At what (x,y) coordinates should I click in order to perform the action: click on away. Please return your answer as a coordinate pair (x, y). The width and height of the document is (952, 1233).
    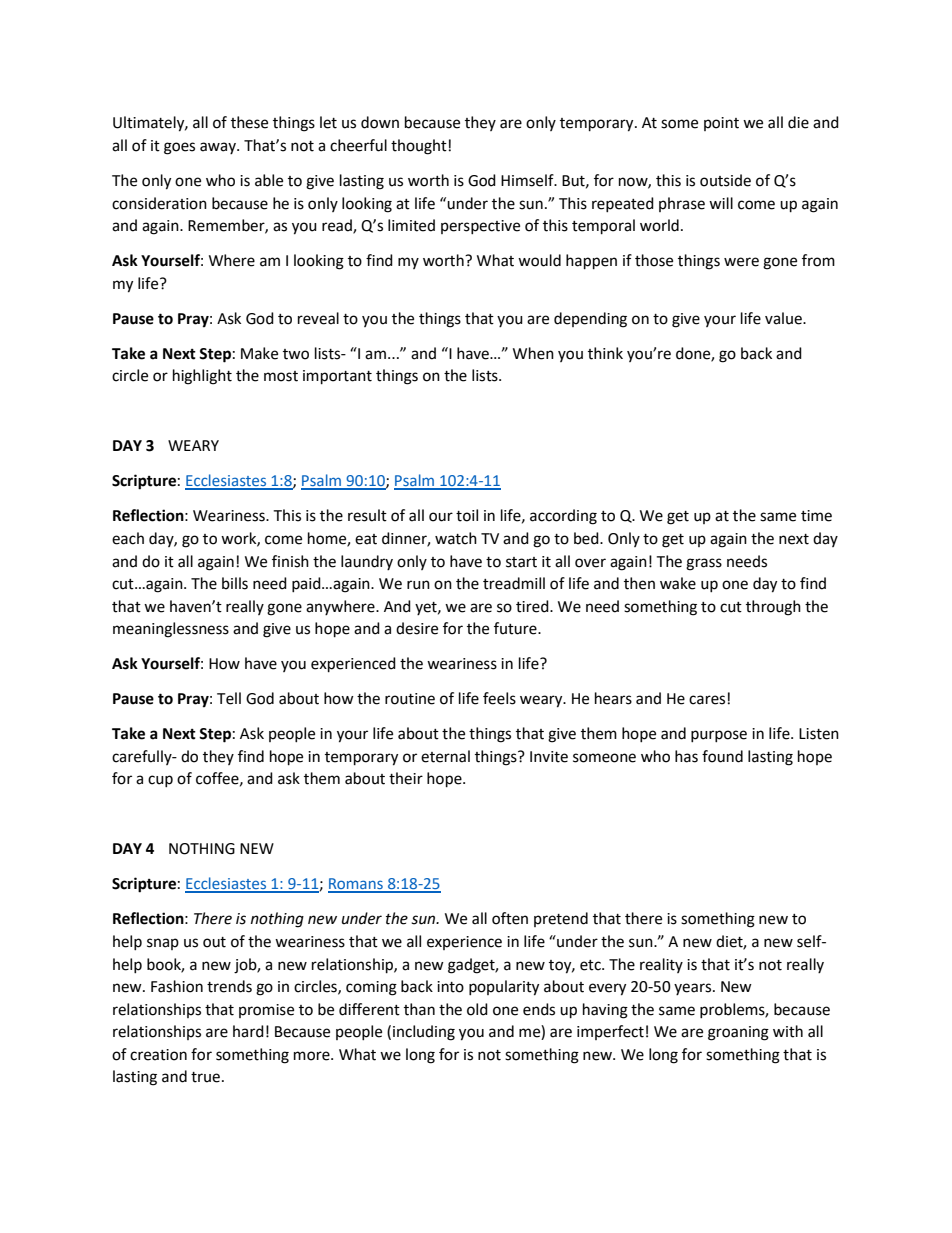
    Looking at the image, I should click on (219, 148).
